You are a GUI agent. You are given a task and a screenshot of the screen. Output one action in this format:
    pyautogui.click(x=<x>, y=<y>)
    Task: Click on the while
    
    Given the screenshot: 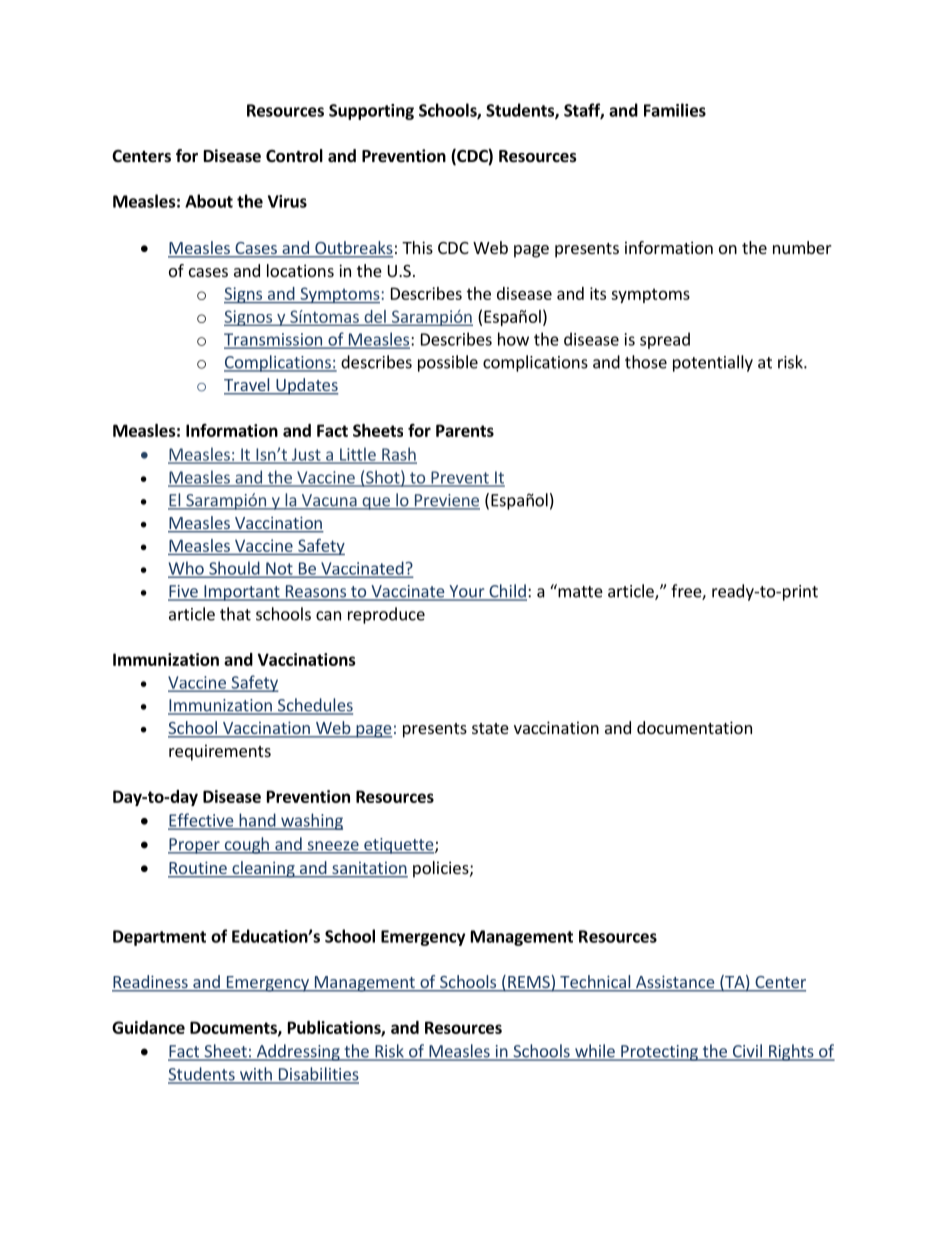 What is the action you would take?
    pyautogui.click(x=595, y=1052)
